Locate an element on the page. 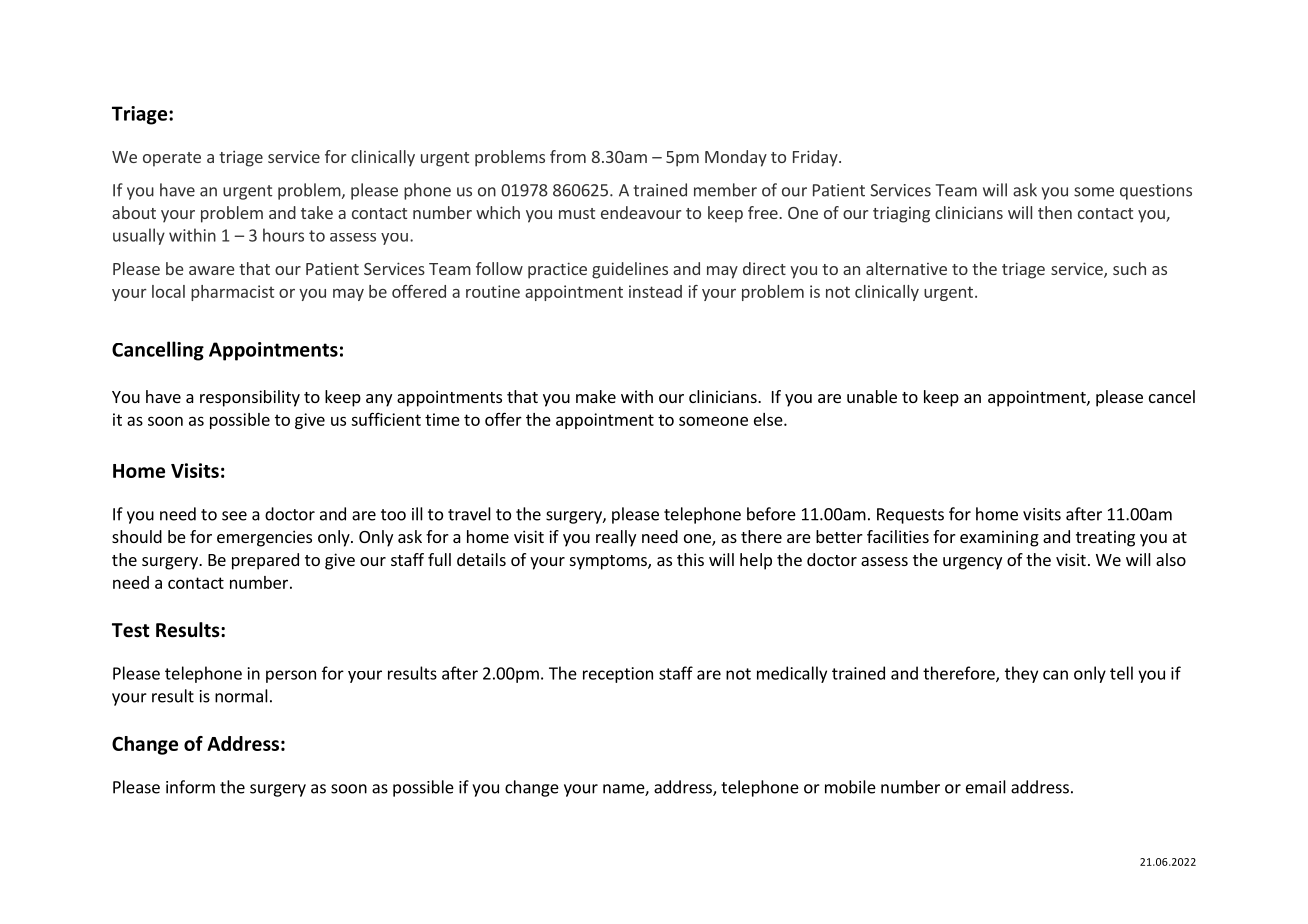  inform is located at coordinates (190, 787).
